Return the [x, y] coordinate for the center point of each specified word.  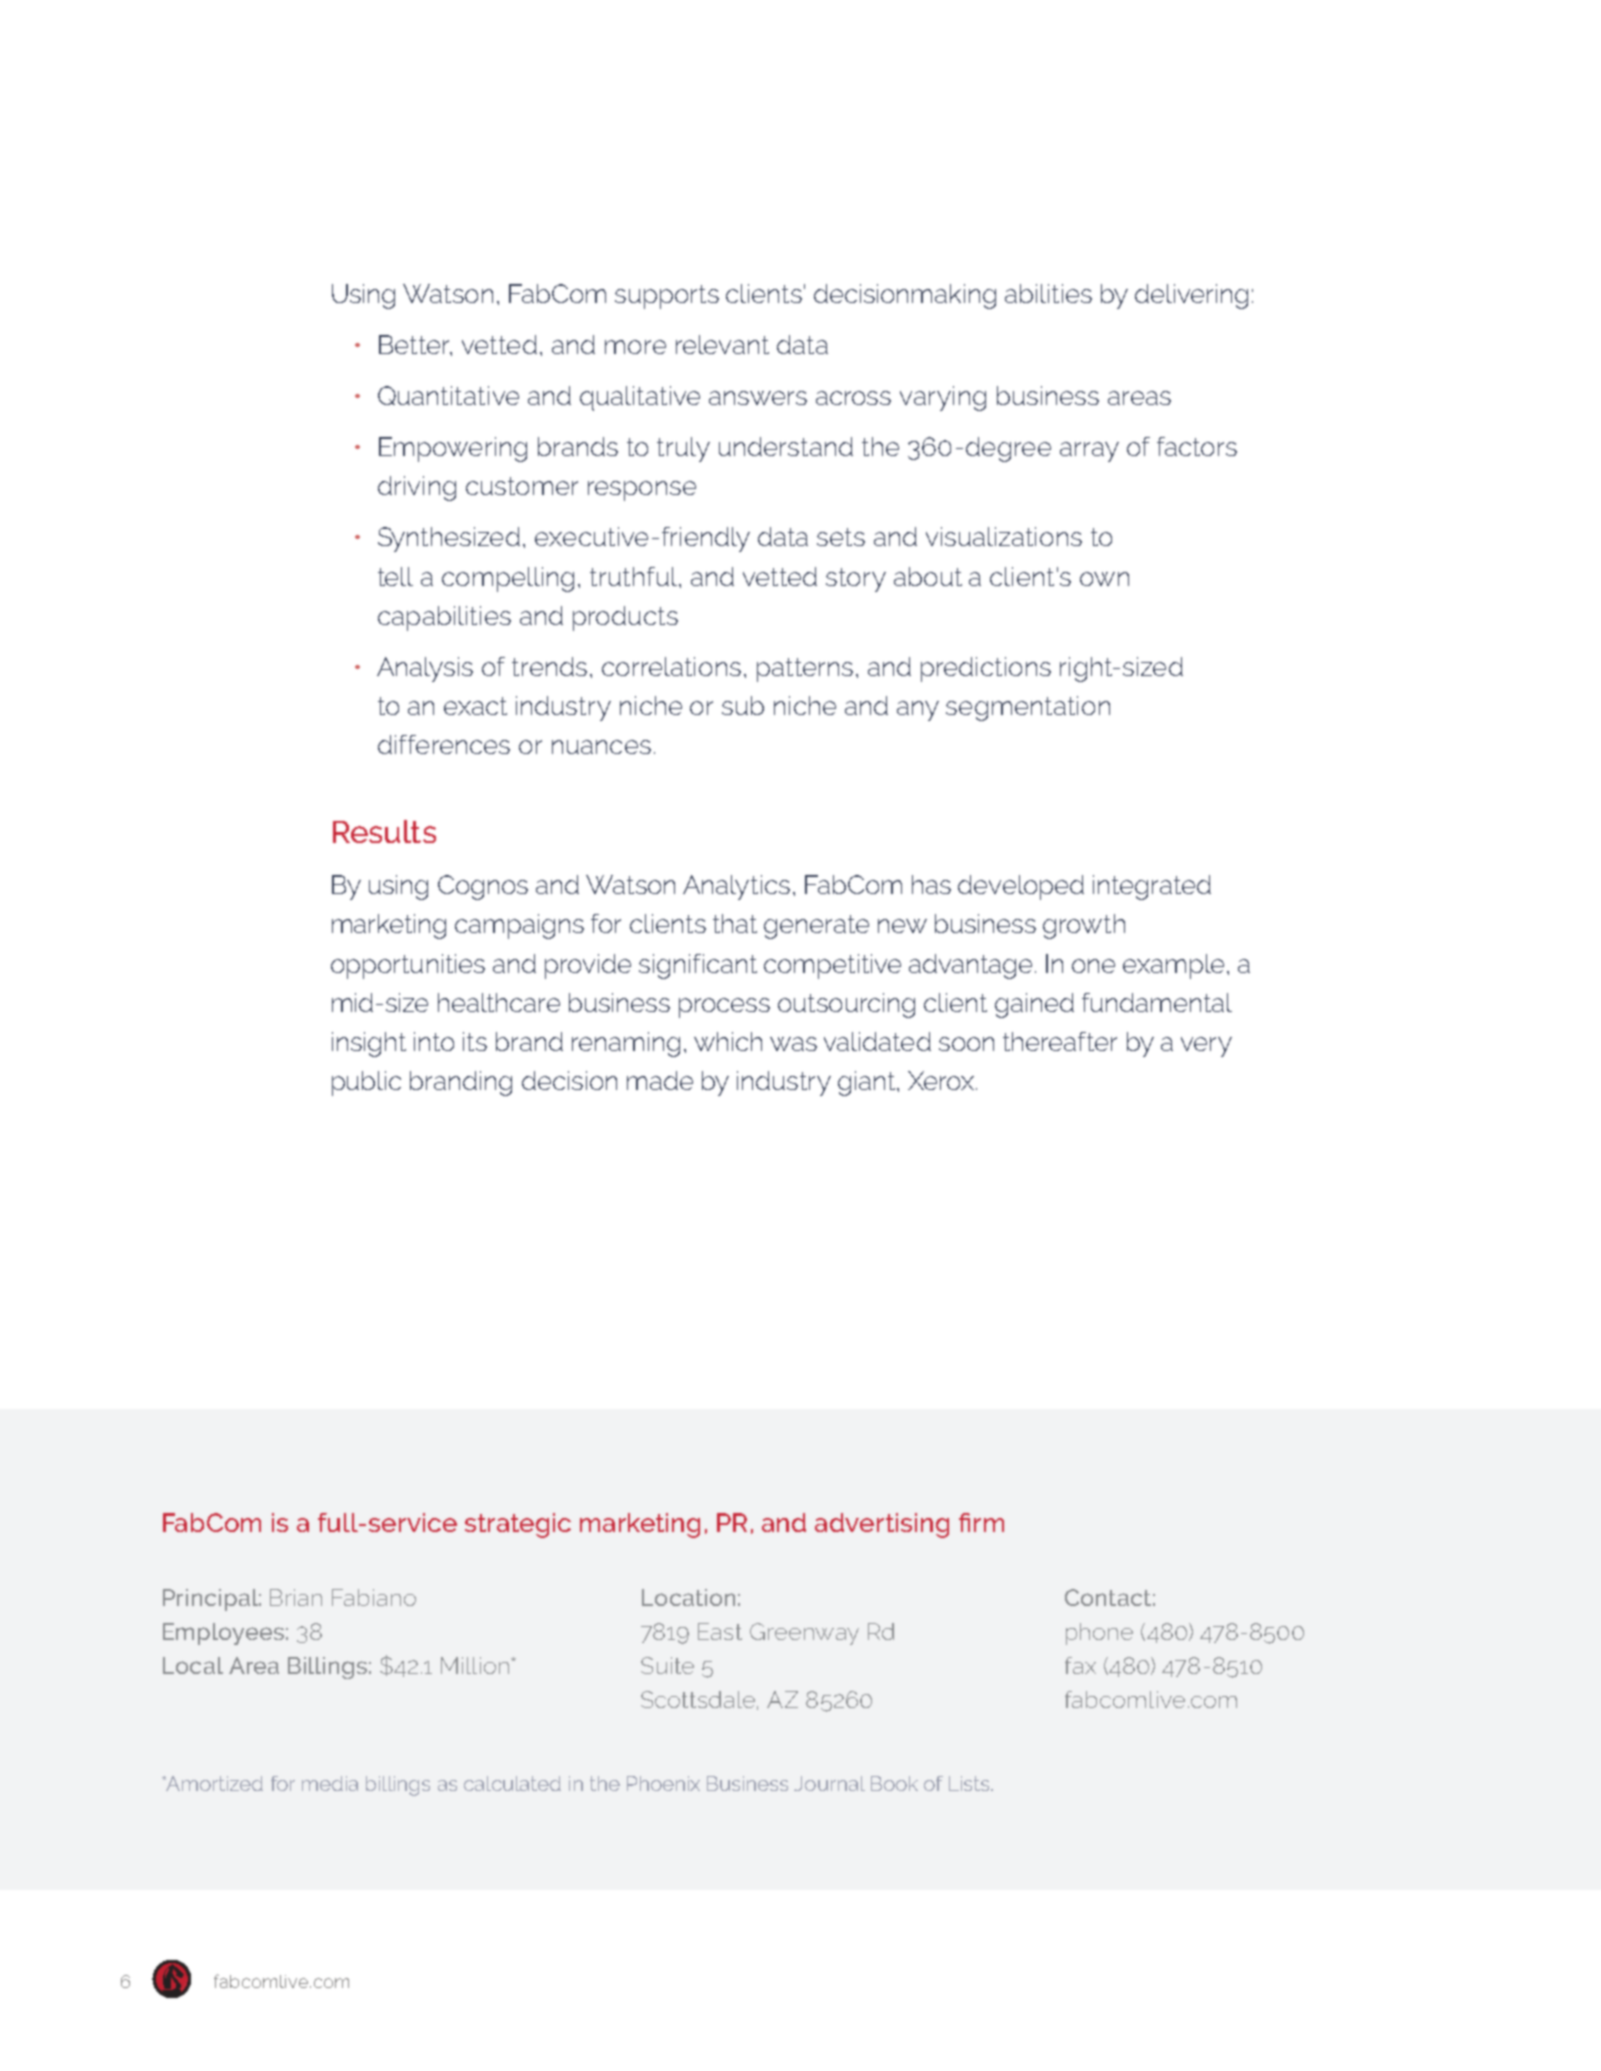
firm [981, 1522]
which [728, 1041]
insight [369, 1044]
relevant [722, 344]
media [330, 1783]
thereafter [1060, 1041]
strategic [518, 1525]
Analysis [425, 669]
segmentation [1028, 708]
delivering [1191, 296]
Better [415, 345]
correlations [671, 666]
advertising [882, 1525]
